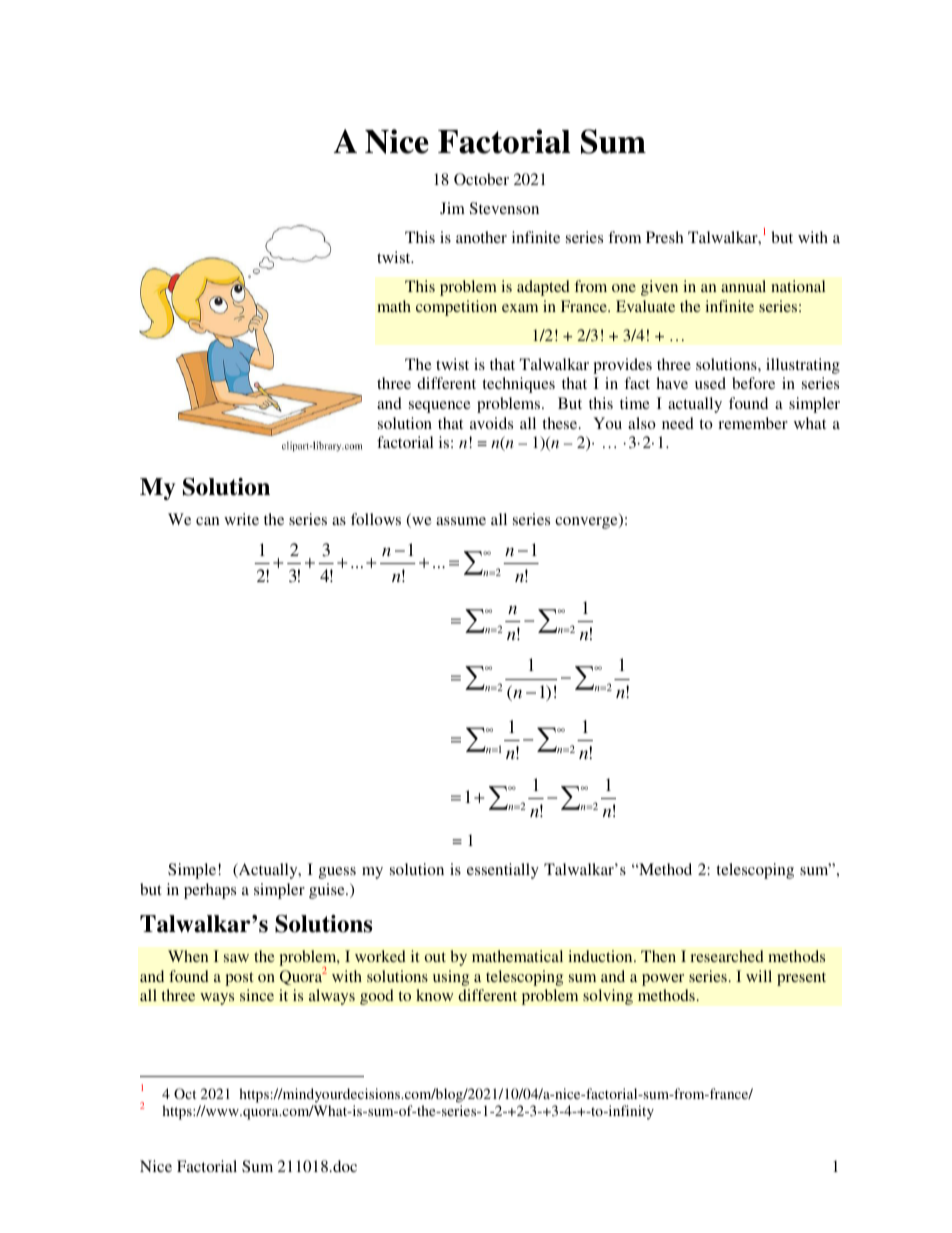 Image resolution: width=952 pixels, height=1233 pixels. Describe the element at coordinates (239, 979) in the screenshot. I see `post` at that location.
